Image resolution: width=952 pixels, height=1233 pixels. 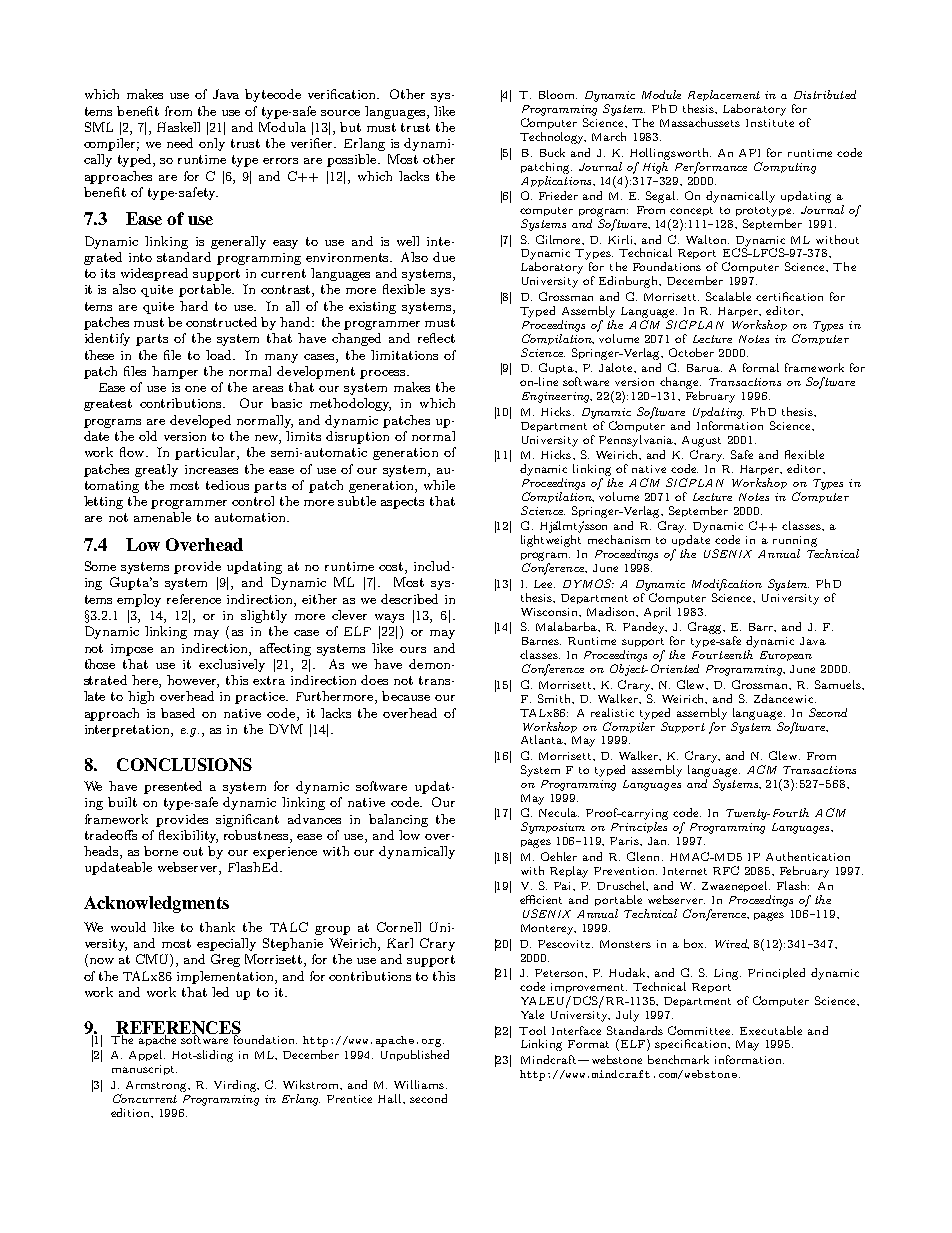 I want to click on Samuels, so click(x=839, y=684).
